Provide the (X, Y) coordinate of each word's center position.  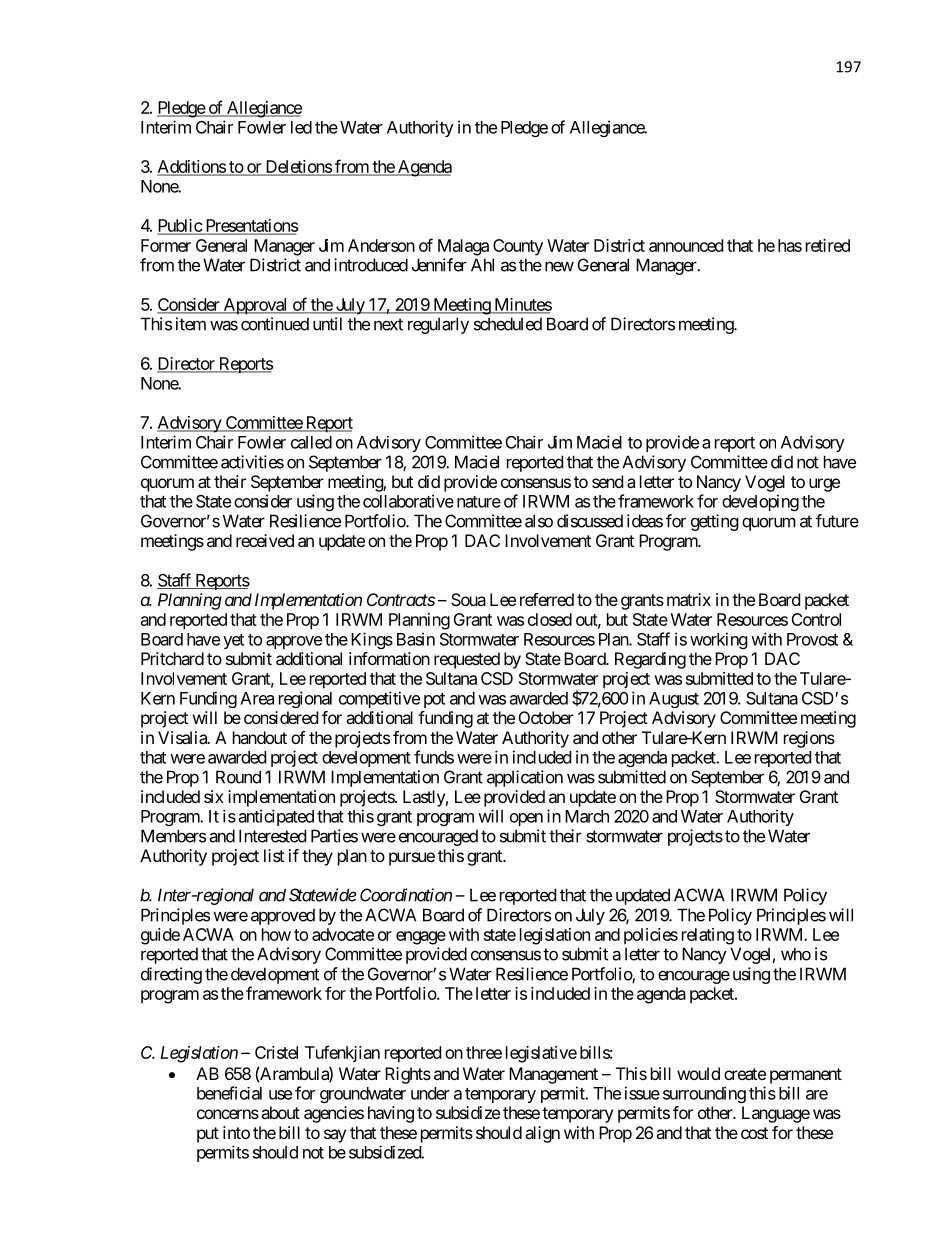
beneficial (229, 1093)
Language (776, 1114)
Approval (255, 306)
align (542, 1134)
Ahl (482, 265)
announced (686, 245)
